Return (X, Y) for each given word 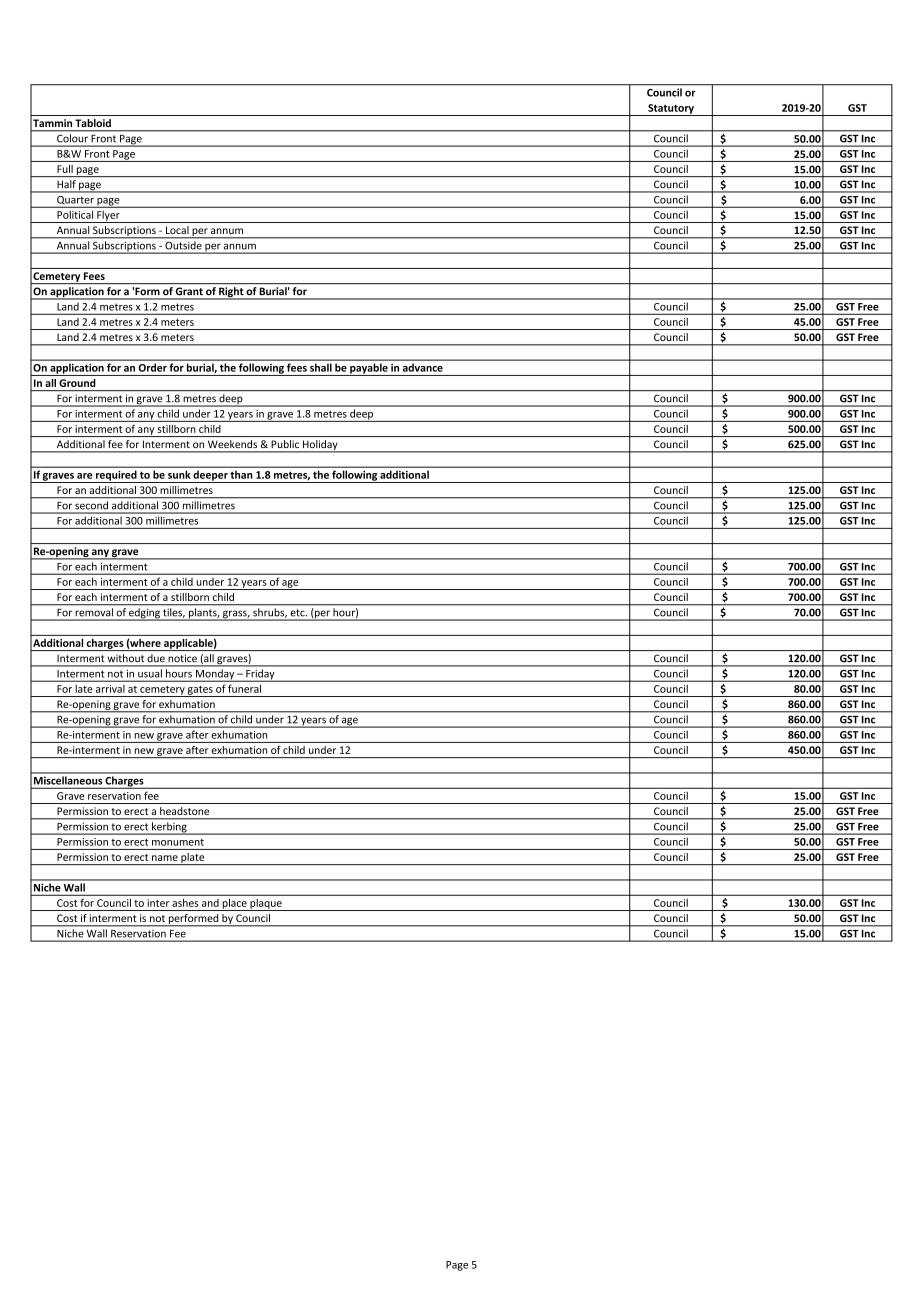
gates (200, 691)
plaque (266, 905)
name (165, 858)
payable (369, 369)
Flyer (108, 217)
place (234, 905)
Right (231, 293)
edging (144, 614)
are (84, 476)
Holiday (320, 446)
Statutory (671, 110)
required (116, 477)
